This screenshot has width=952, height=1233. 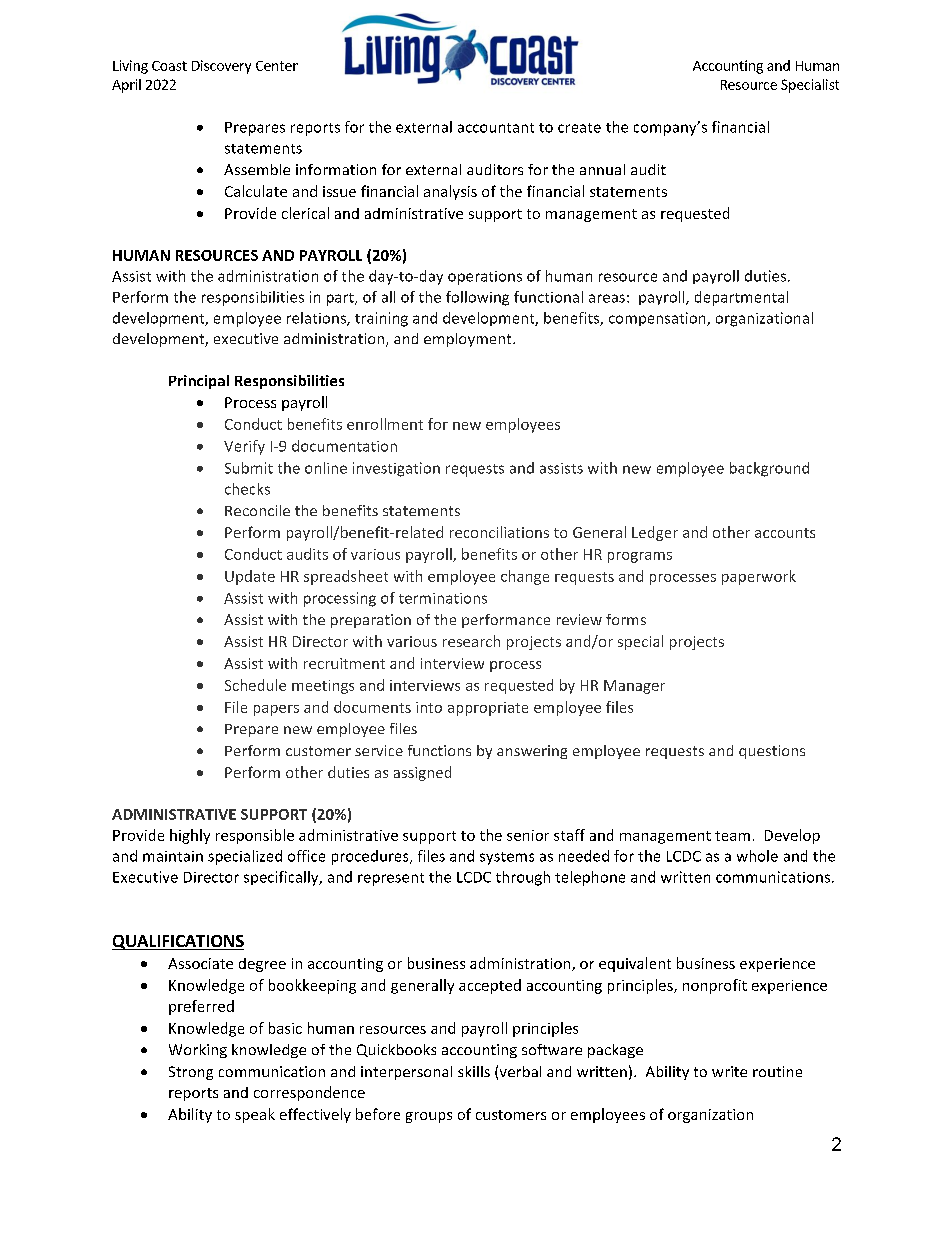 What do you see at coordinates (443, 598) in the screenshot?
I see `terminations` at bounding box center [443, 598].
